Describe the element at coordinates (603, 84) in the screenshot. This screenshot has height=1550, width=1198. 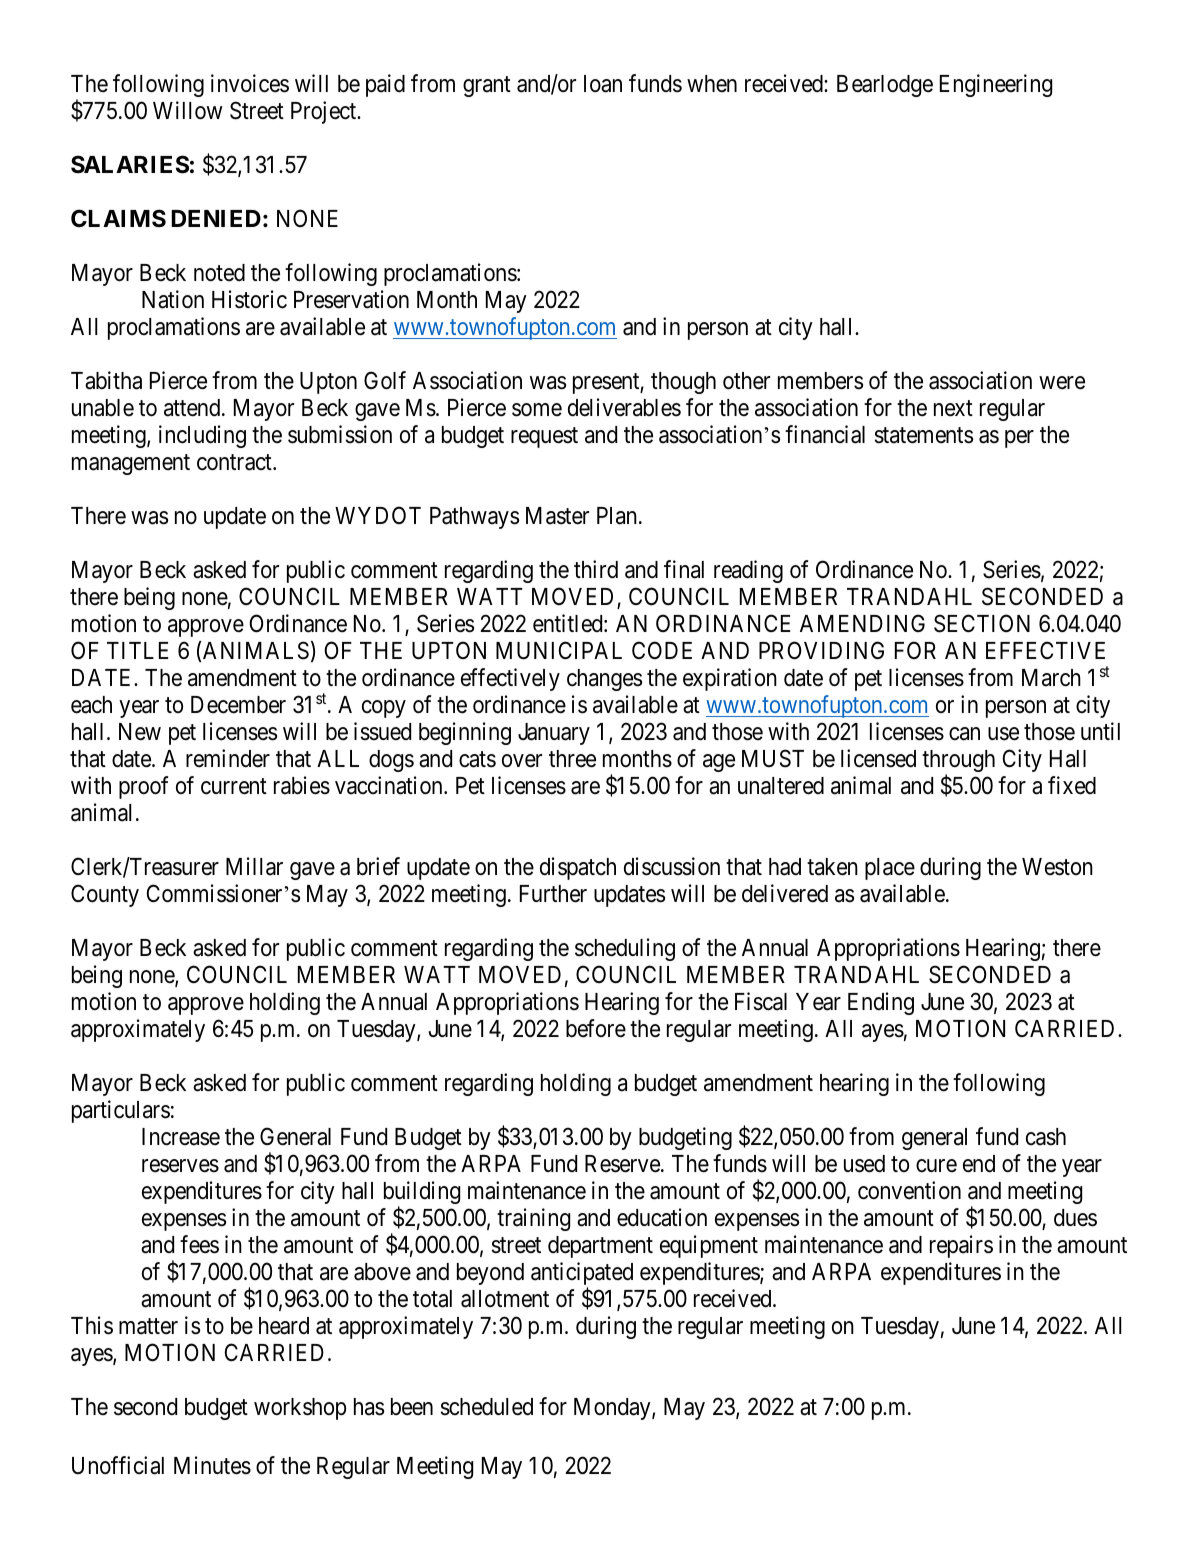
I see `loan` at that location.
